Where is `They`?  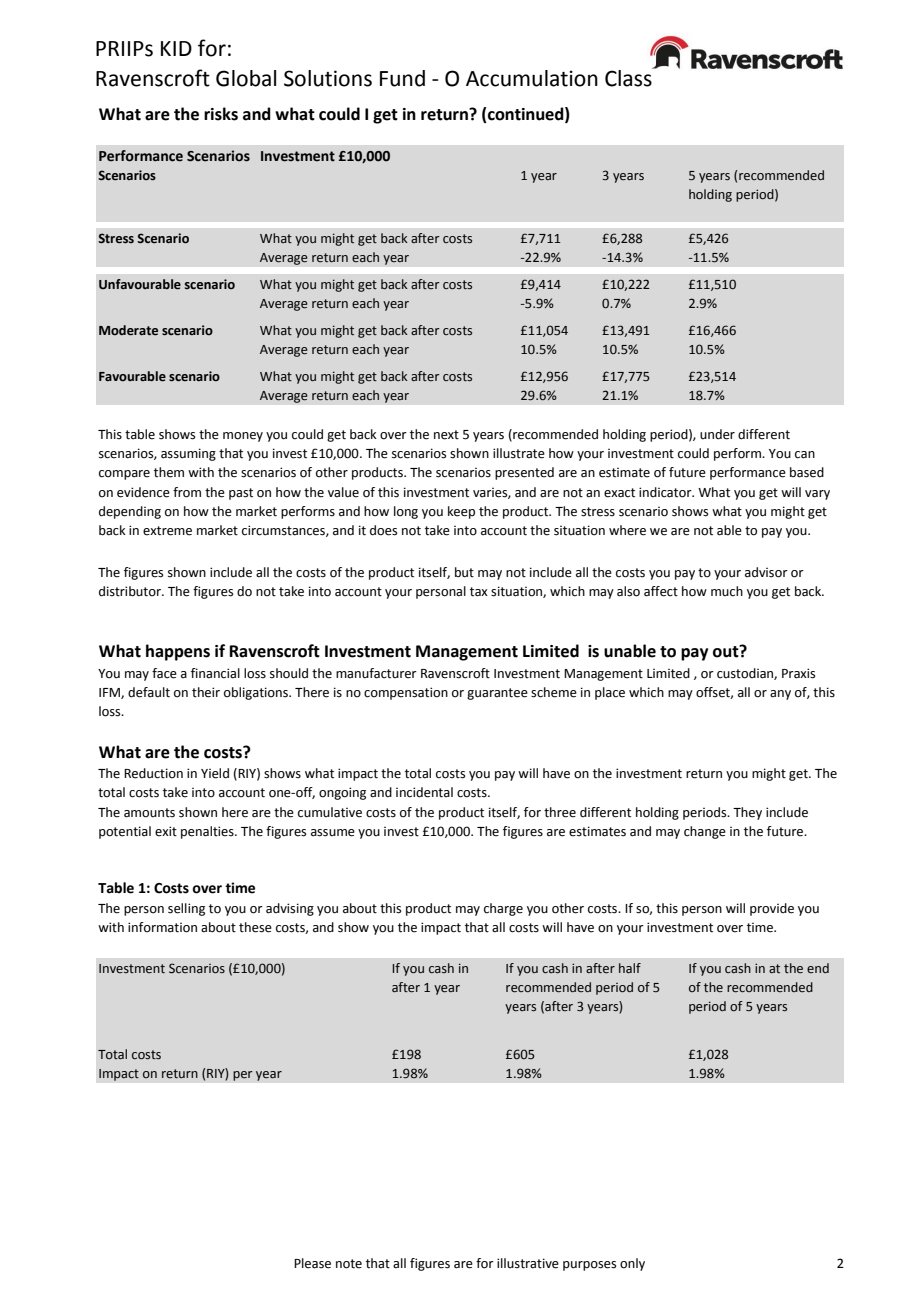 They is located at coordinates (747, 813).
